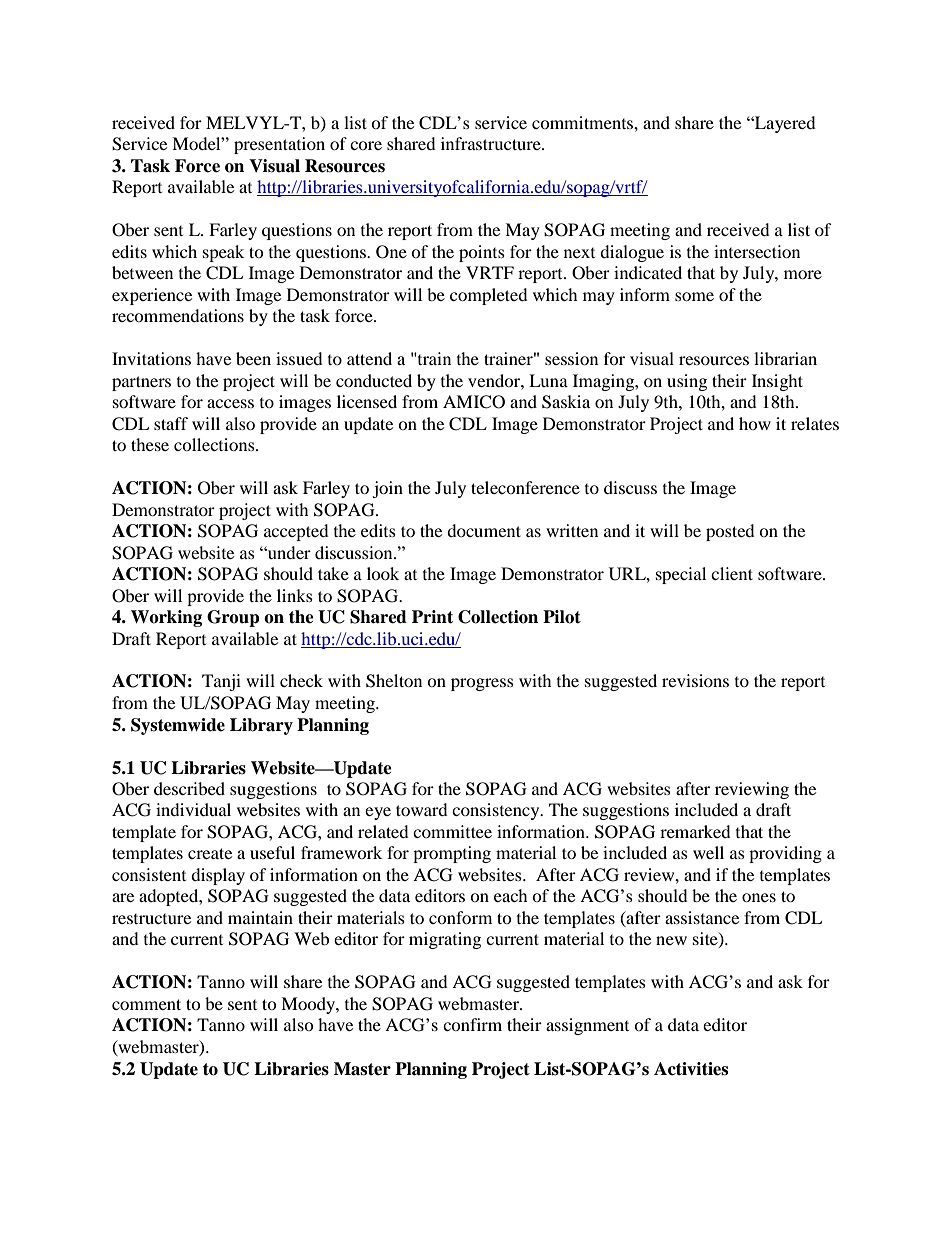 The height and width of the screenshot is (1233, 952). Describe the element at coordinates (492, 143) in the screenshot. I see `infrastructure` at that location.
